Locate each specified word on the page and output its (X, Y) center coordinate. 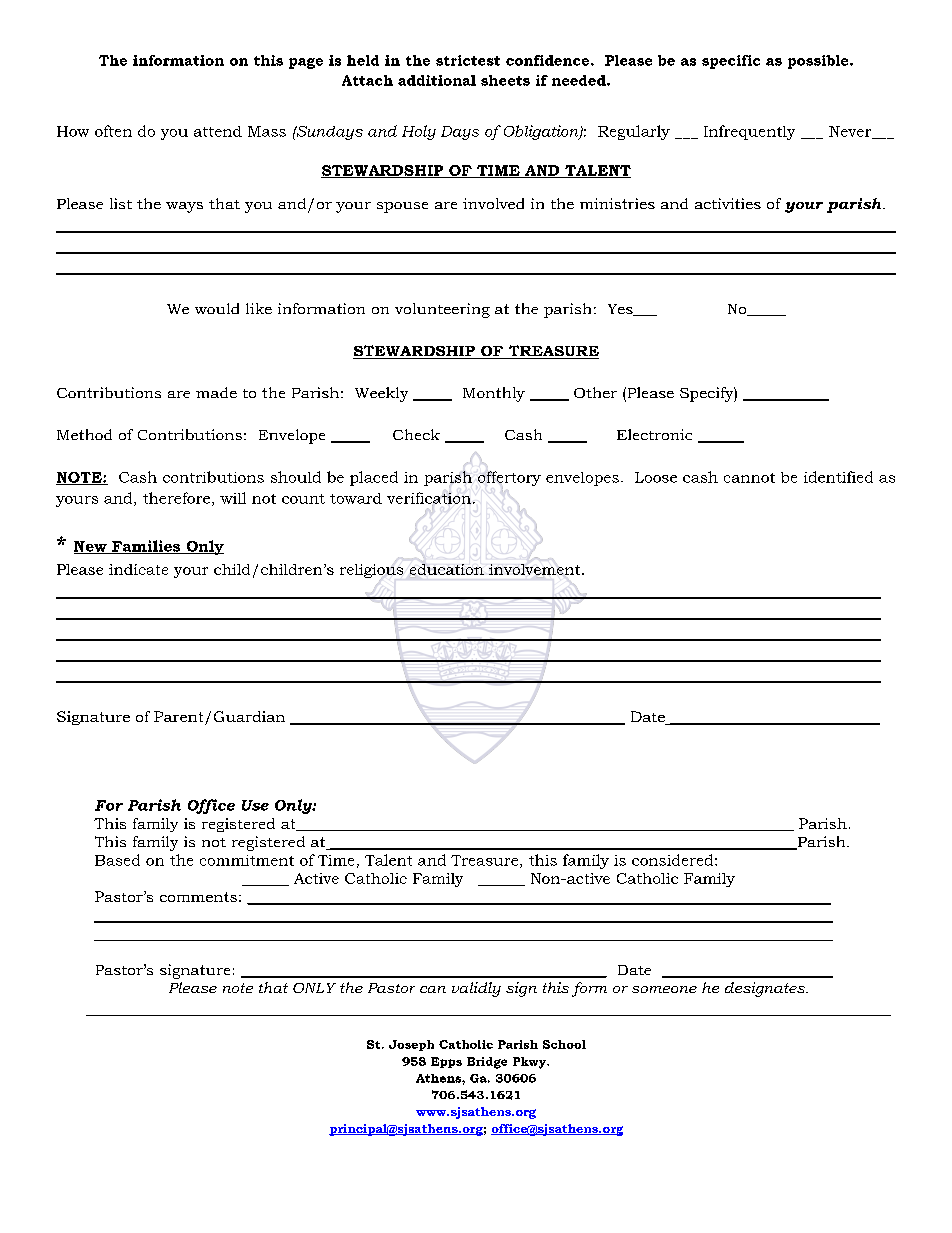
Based (117, 860)
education (447, 569)
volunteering (442, 310)
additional (437, 80)
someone (664, 989)
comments (198, 897)
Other (595, 392)
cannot (749, 478)
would (217, 308)
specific (731, 62)
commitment (247, 860)
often (113, 131)
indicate (138, 569)
